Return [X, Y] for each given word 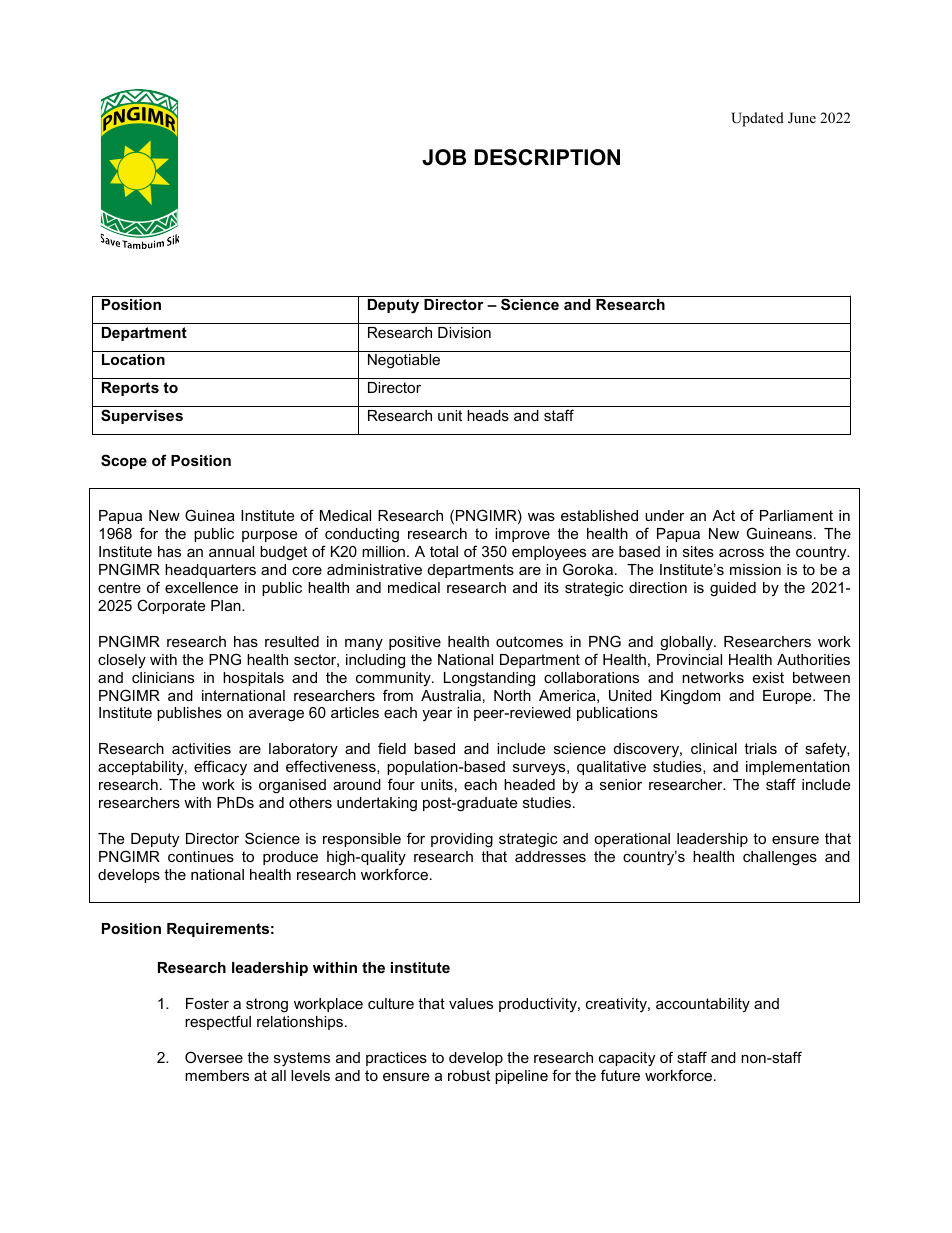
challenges [780, 858]
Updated [757, 119]
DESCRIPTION [547, 157]
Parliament [796, 515]
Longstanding [489, 679]
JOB [444, 157]
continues [201, 856]
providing [462, 840]
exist [768, 677]
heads [488, 415]
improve [522, 535]
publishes [189, 714]
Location [133, 359]
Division [464, 332]
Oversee [214, 1057]
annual [231, 551]
